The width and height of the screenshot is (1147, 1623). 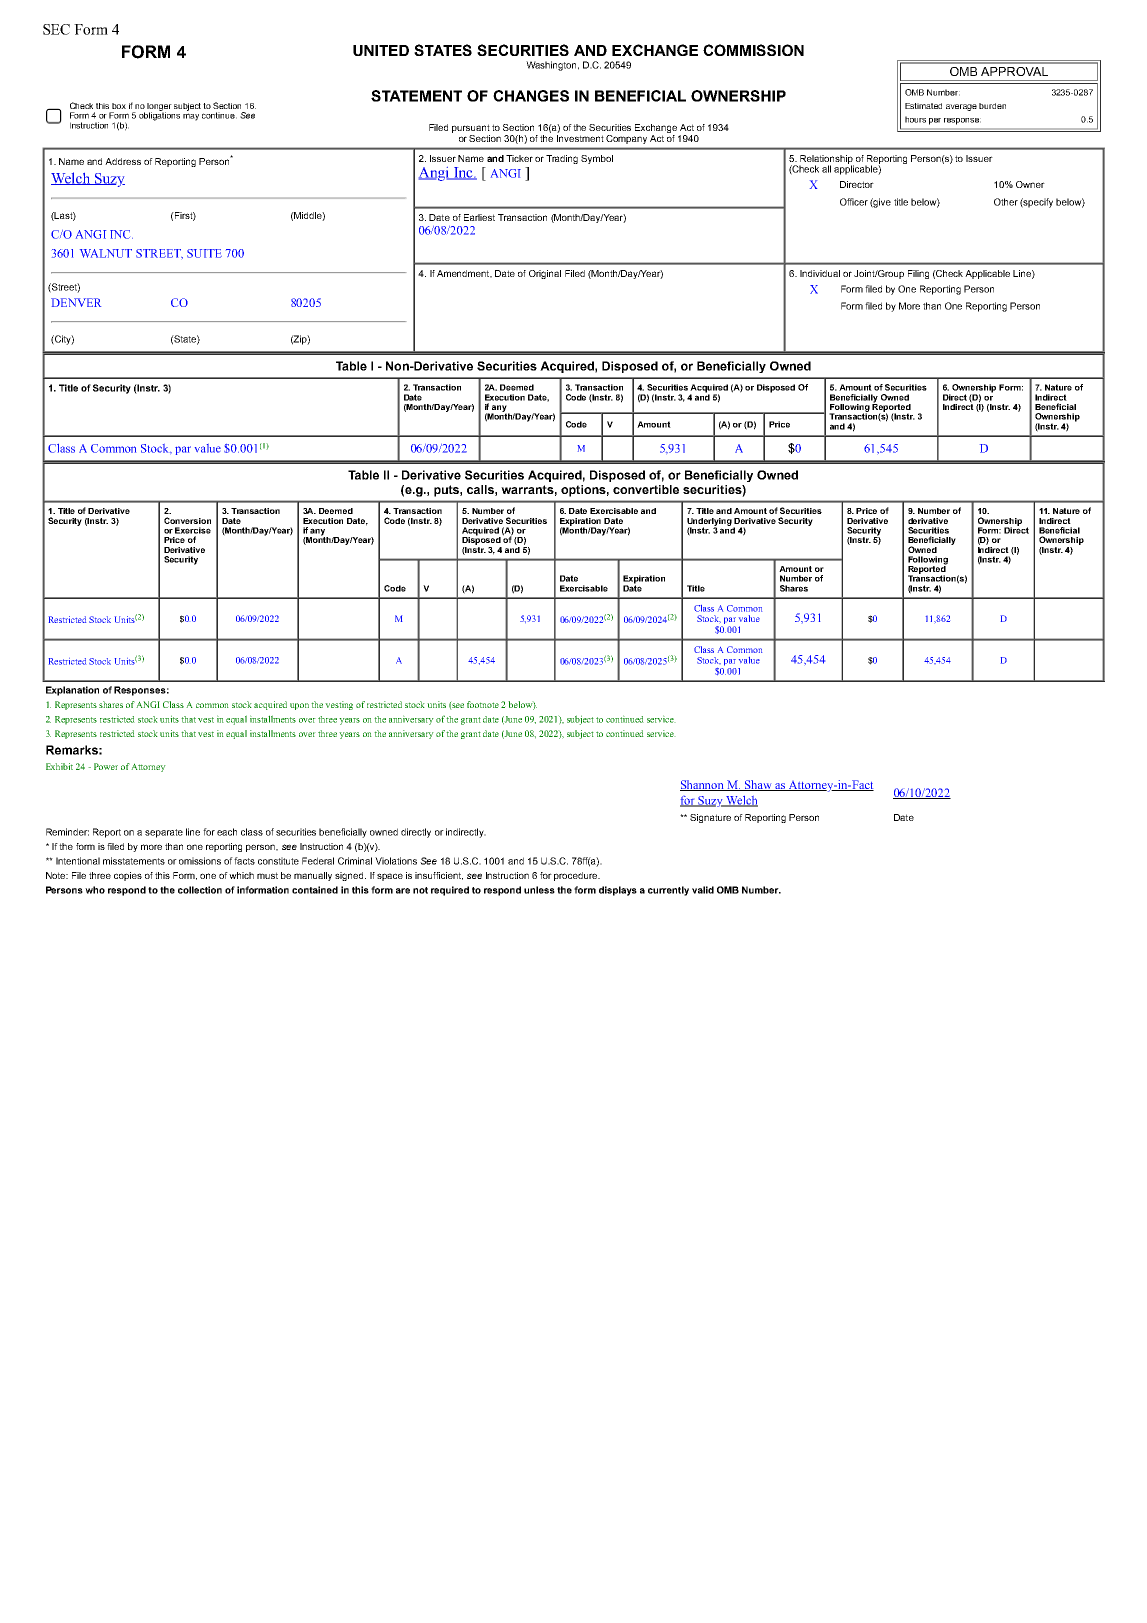 What do you see at coordinates (531, 96) in the screenshot?
I see `CHANGES` at bounding box center [531, 96].
